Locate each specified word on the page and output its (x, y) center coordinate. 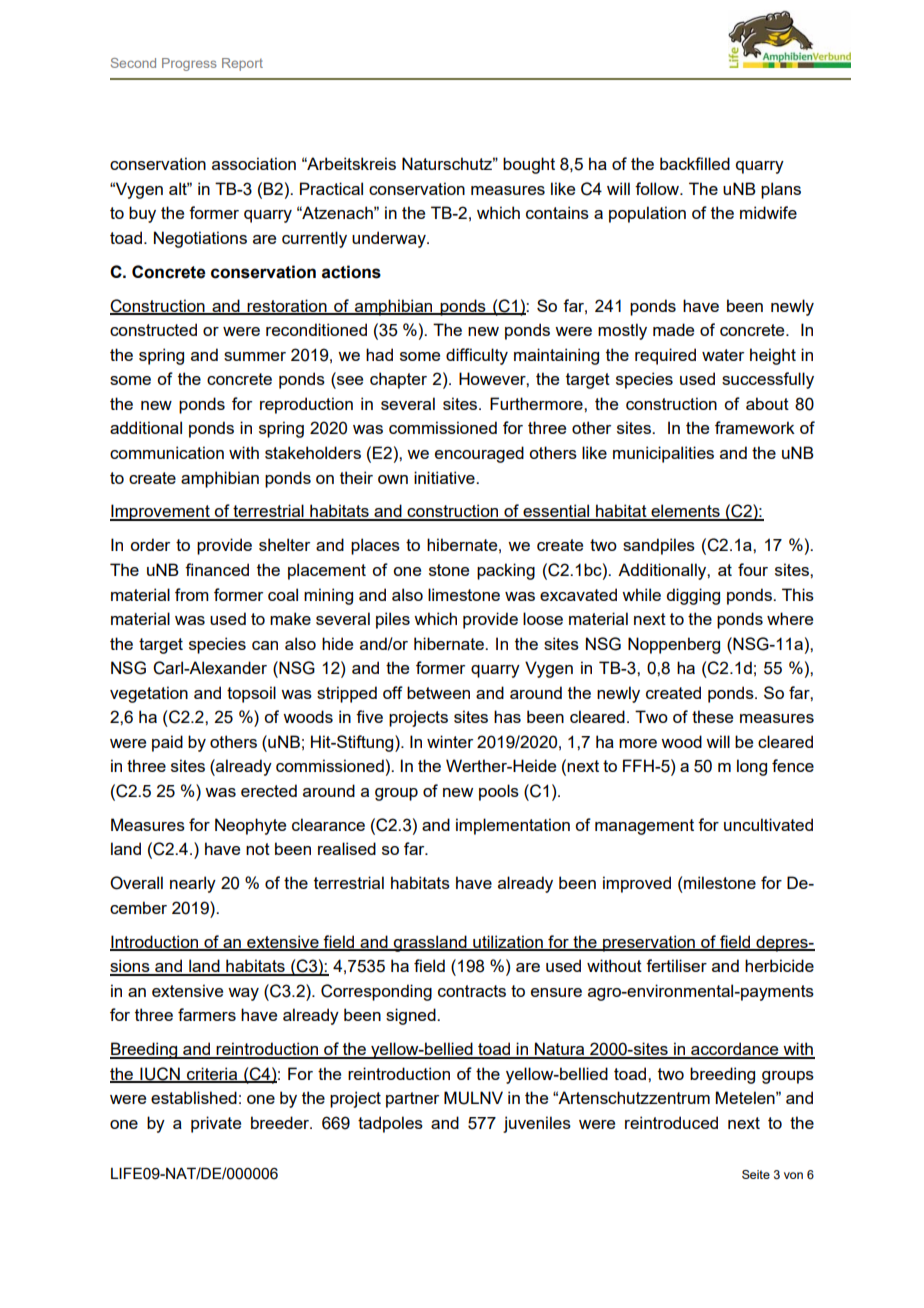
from (192, 594)
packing (506, 571)
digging (693, 596)
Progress (189, 64)
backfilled (695, 163)
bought (529, 165)
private (216, 1124)
